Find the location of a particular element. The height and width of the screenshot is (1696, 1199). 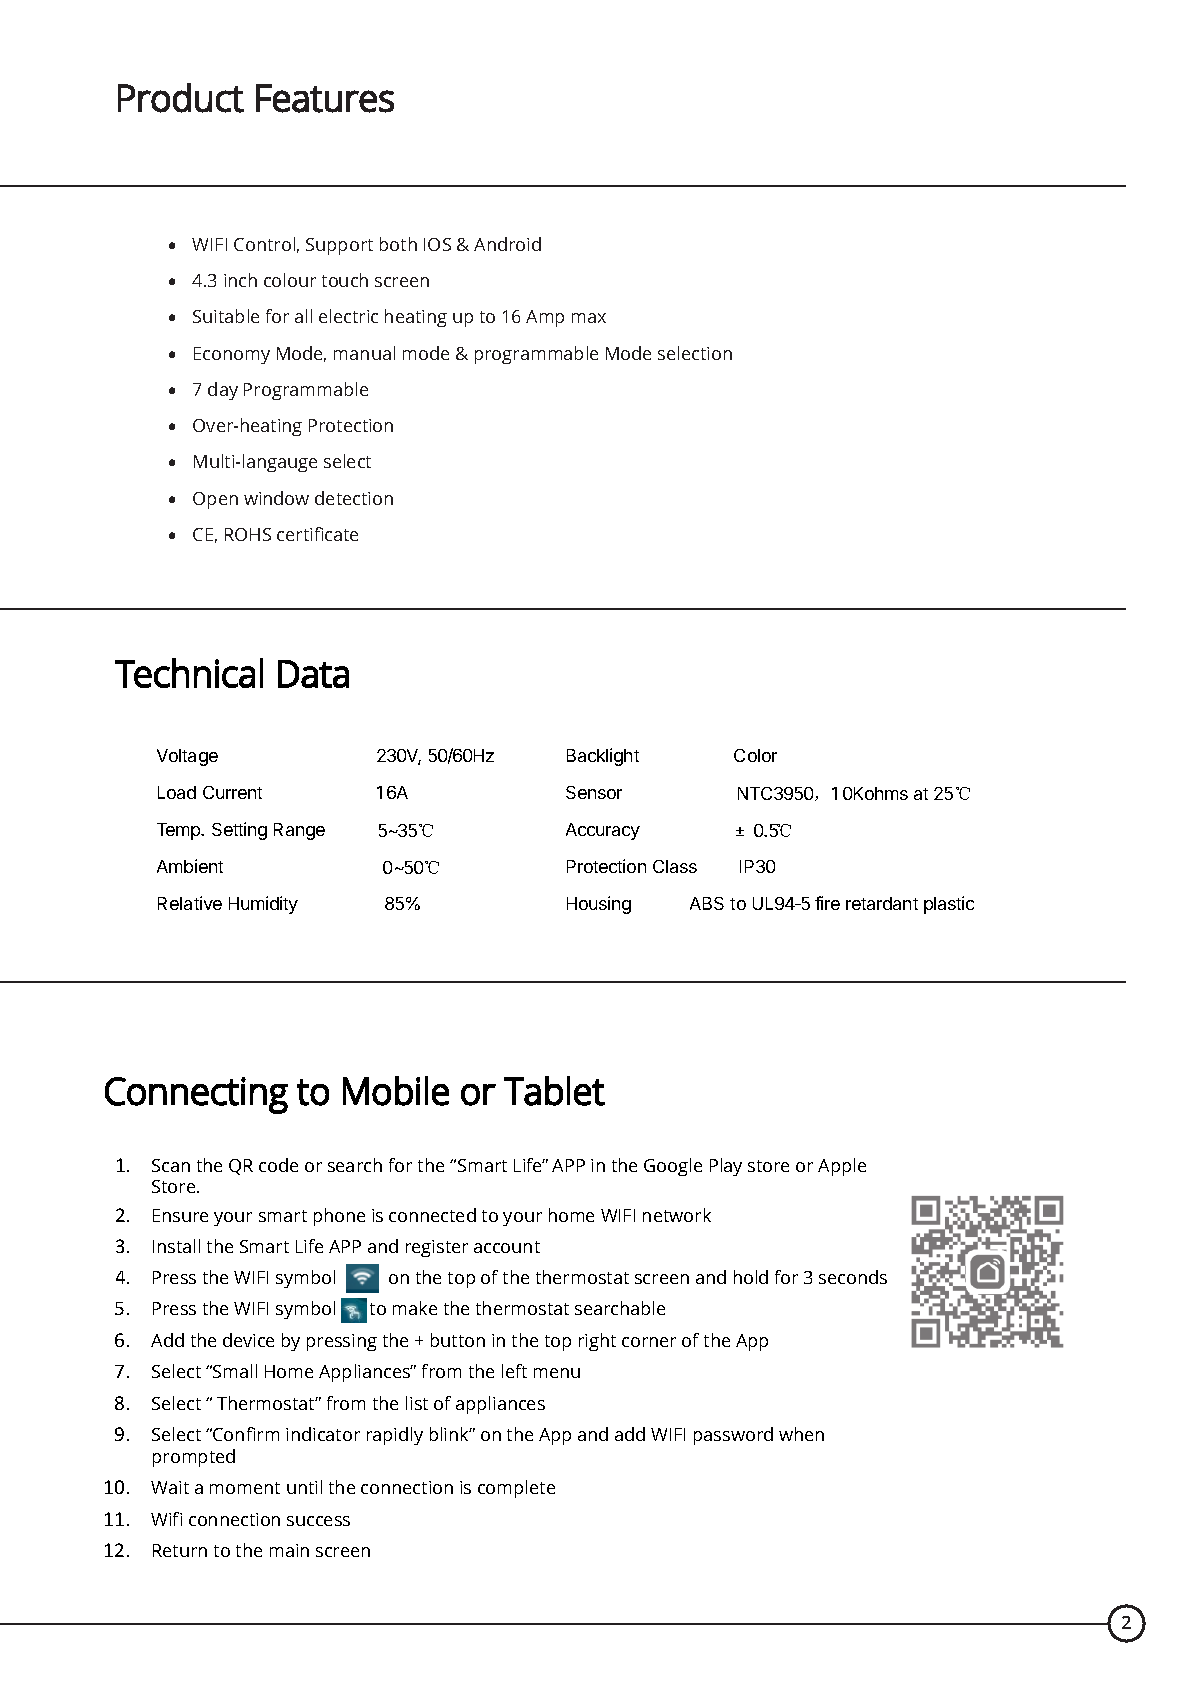

complete is located at coordinates (516, 1489).
